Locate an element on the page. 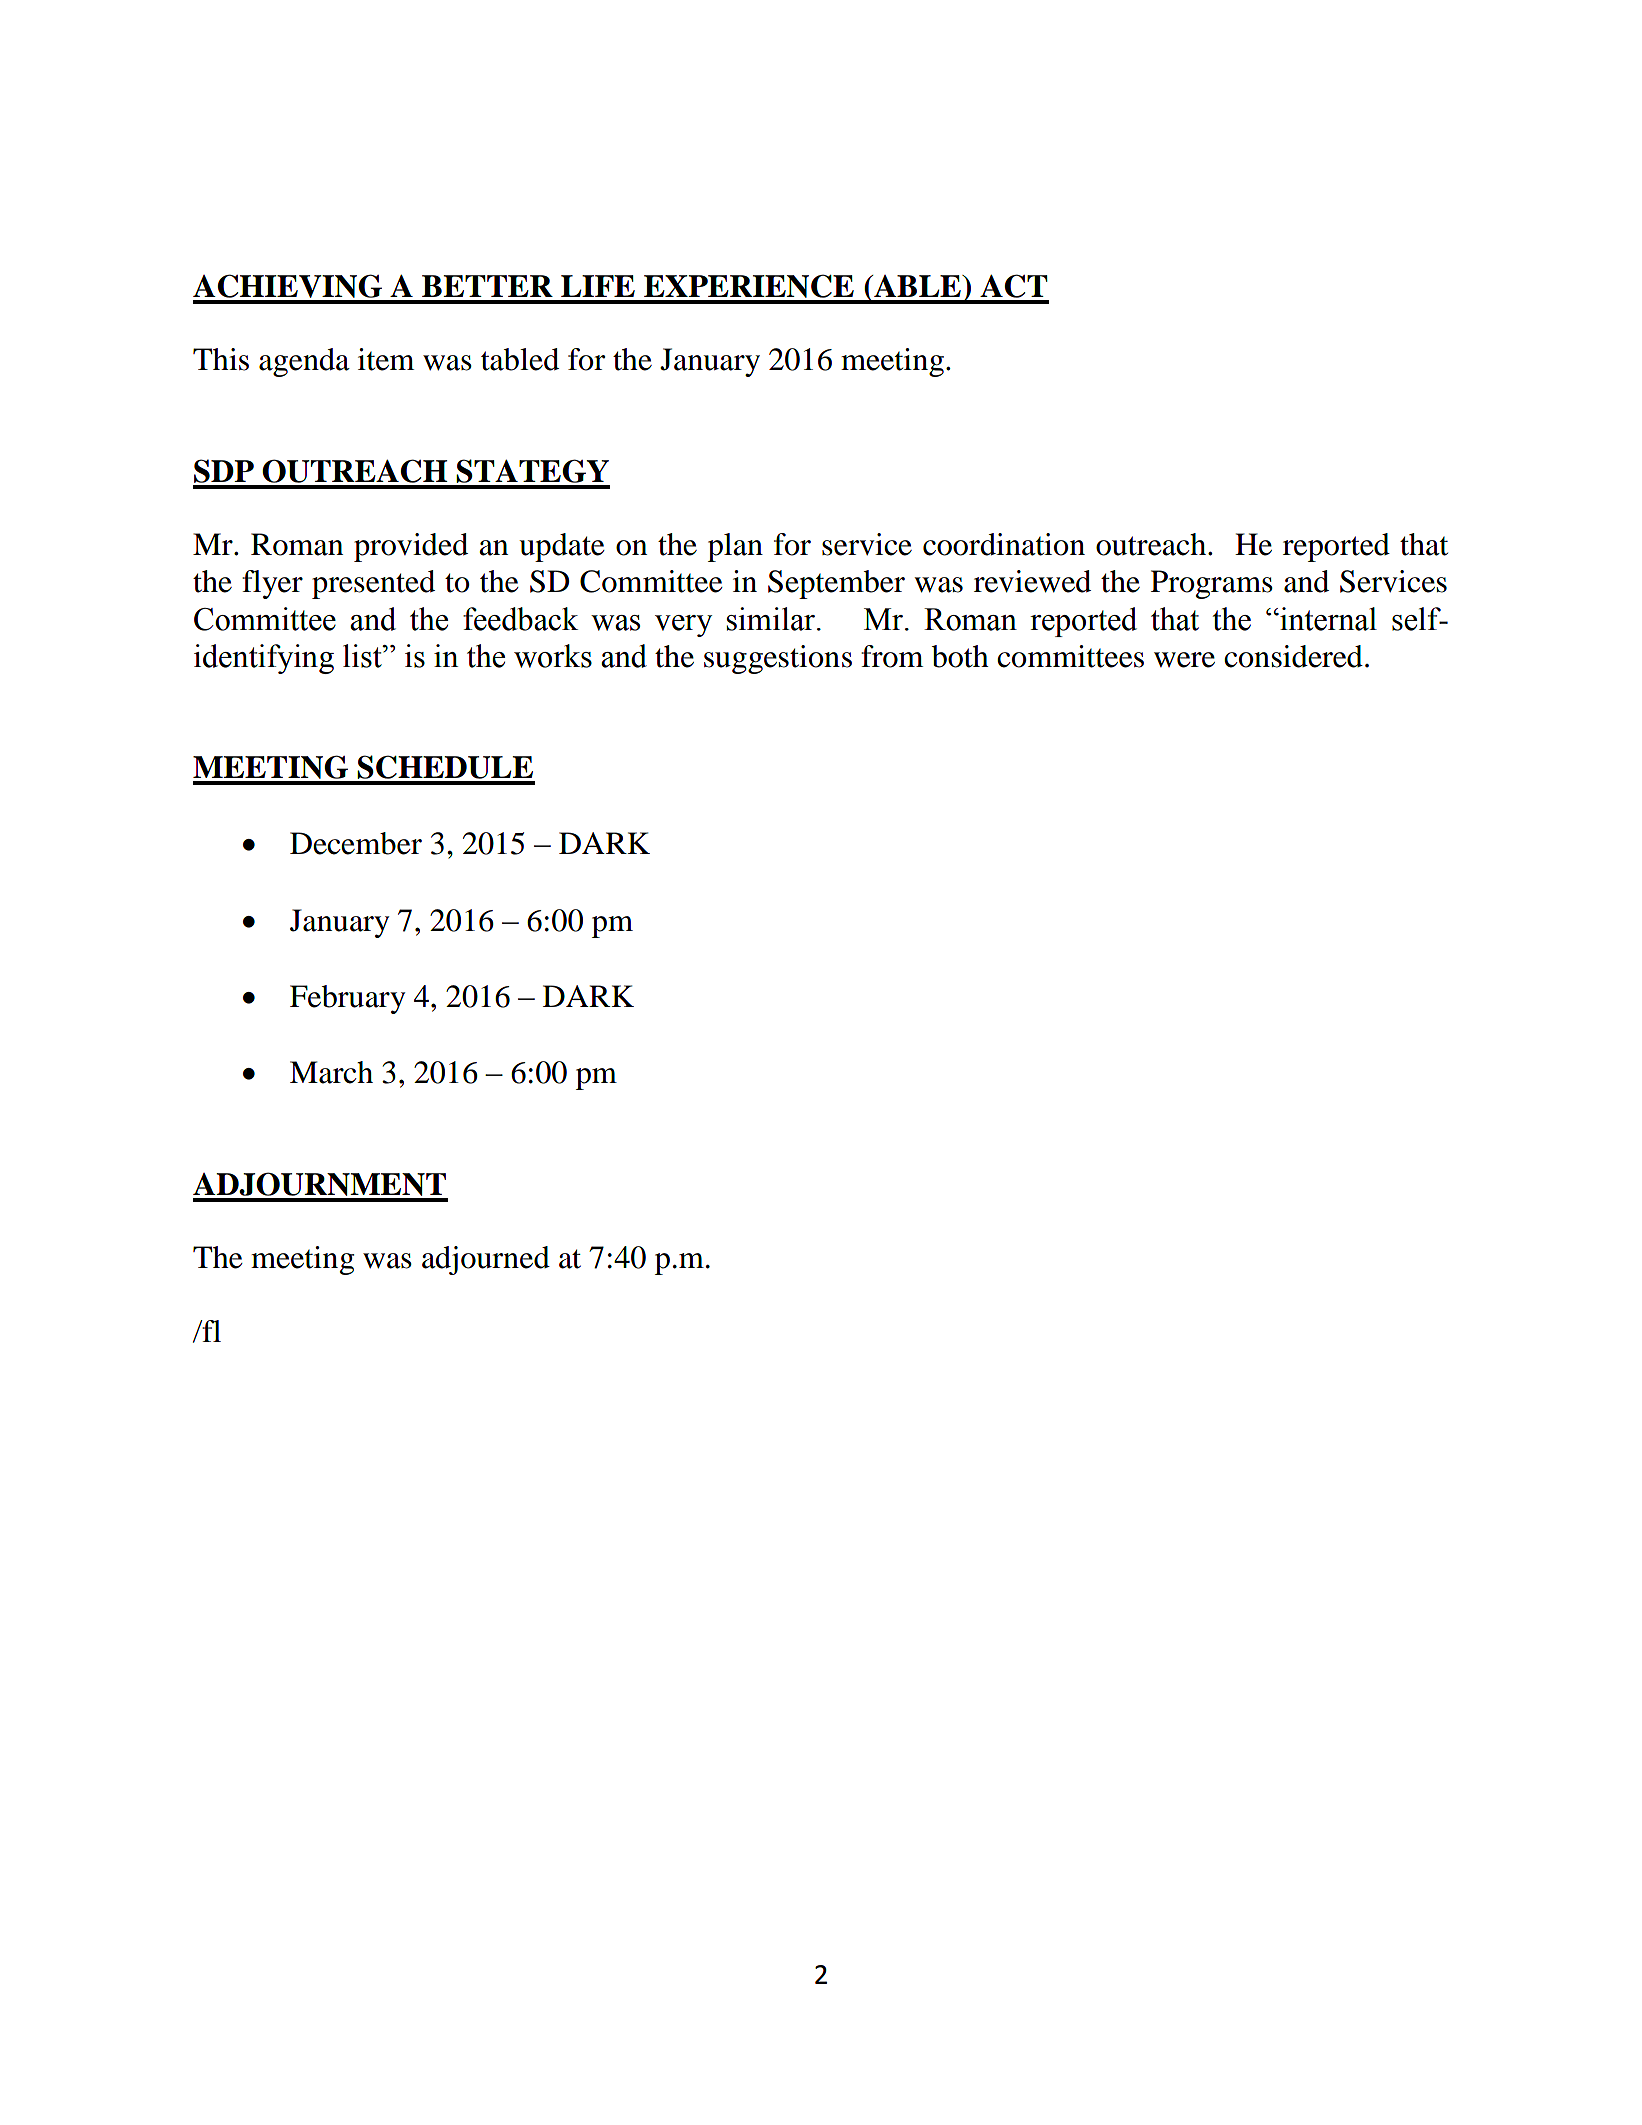 Image resolution: width=1642 pixels, height=2125 pixels. item is located at coordinates (386, 359).
